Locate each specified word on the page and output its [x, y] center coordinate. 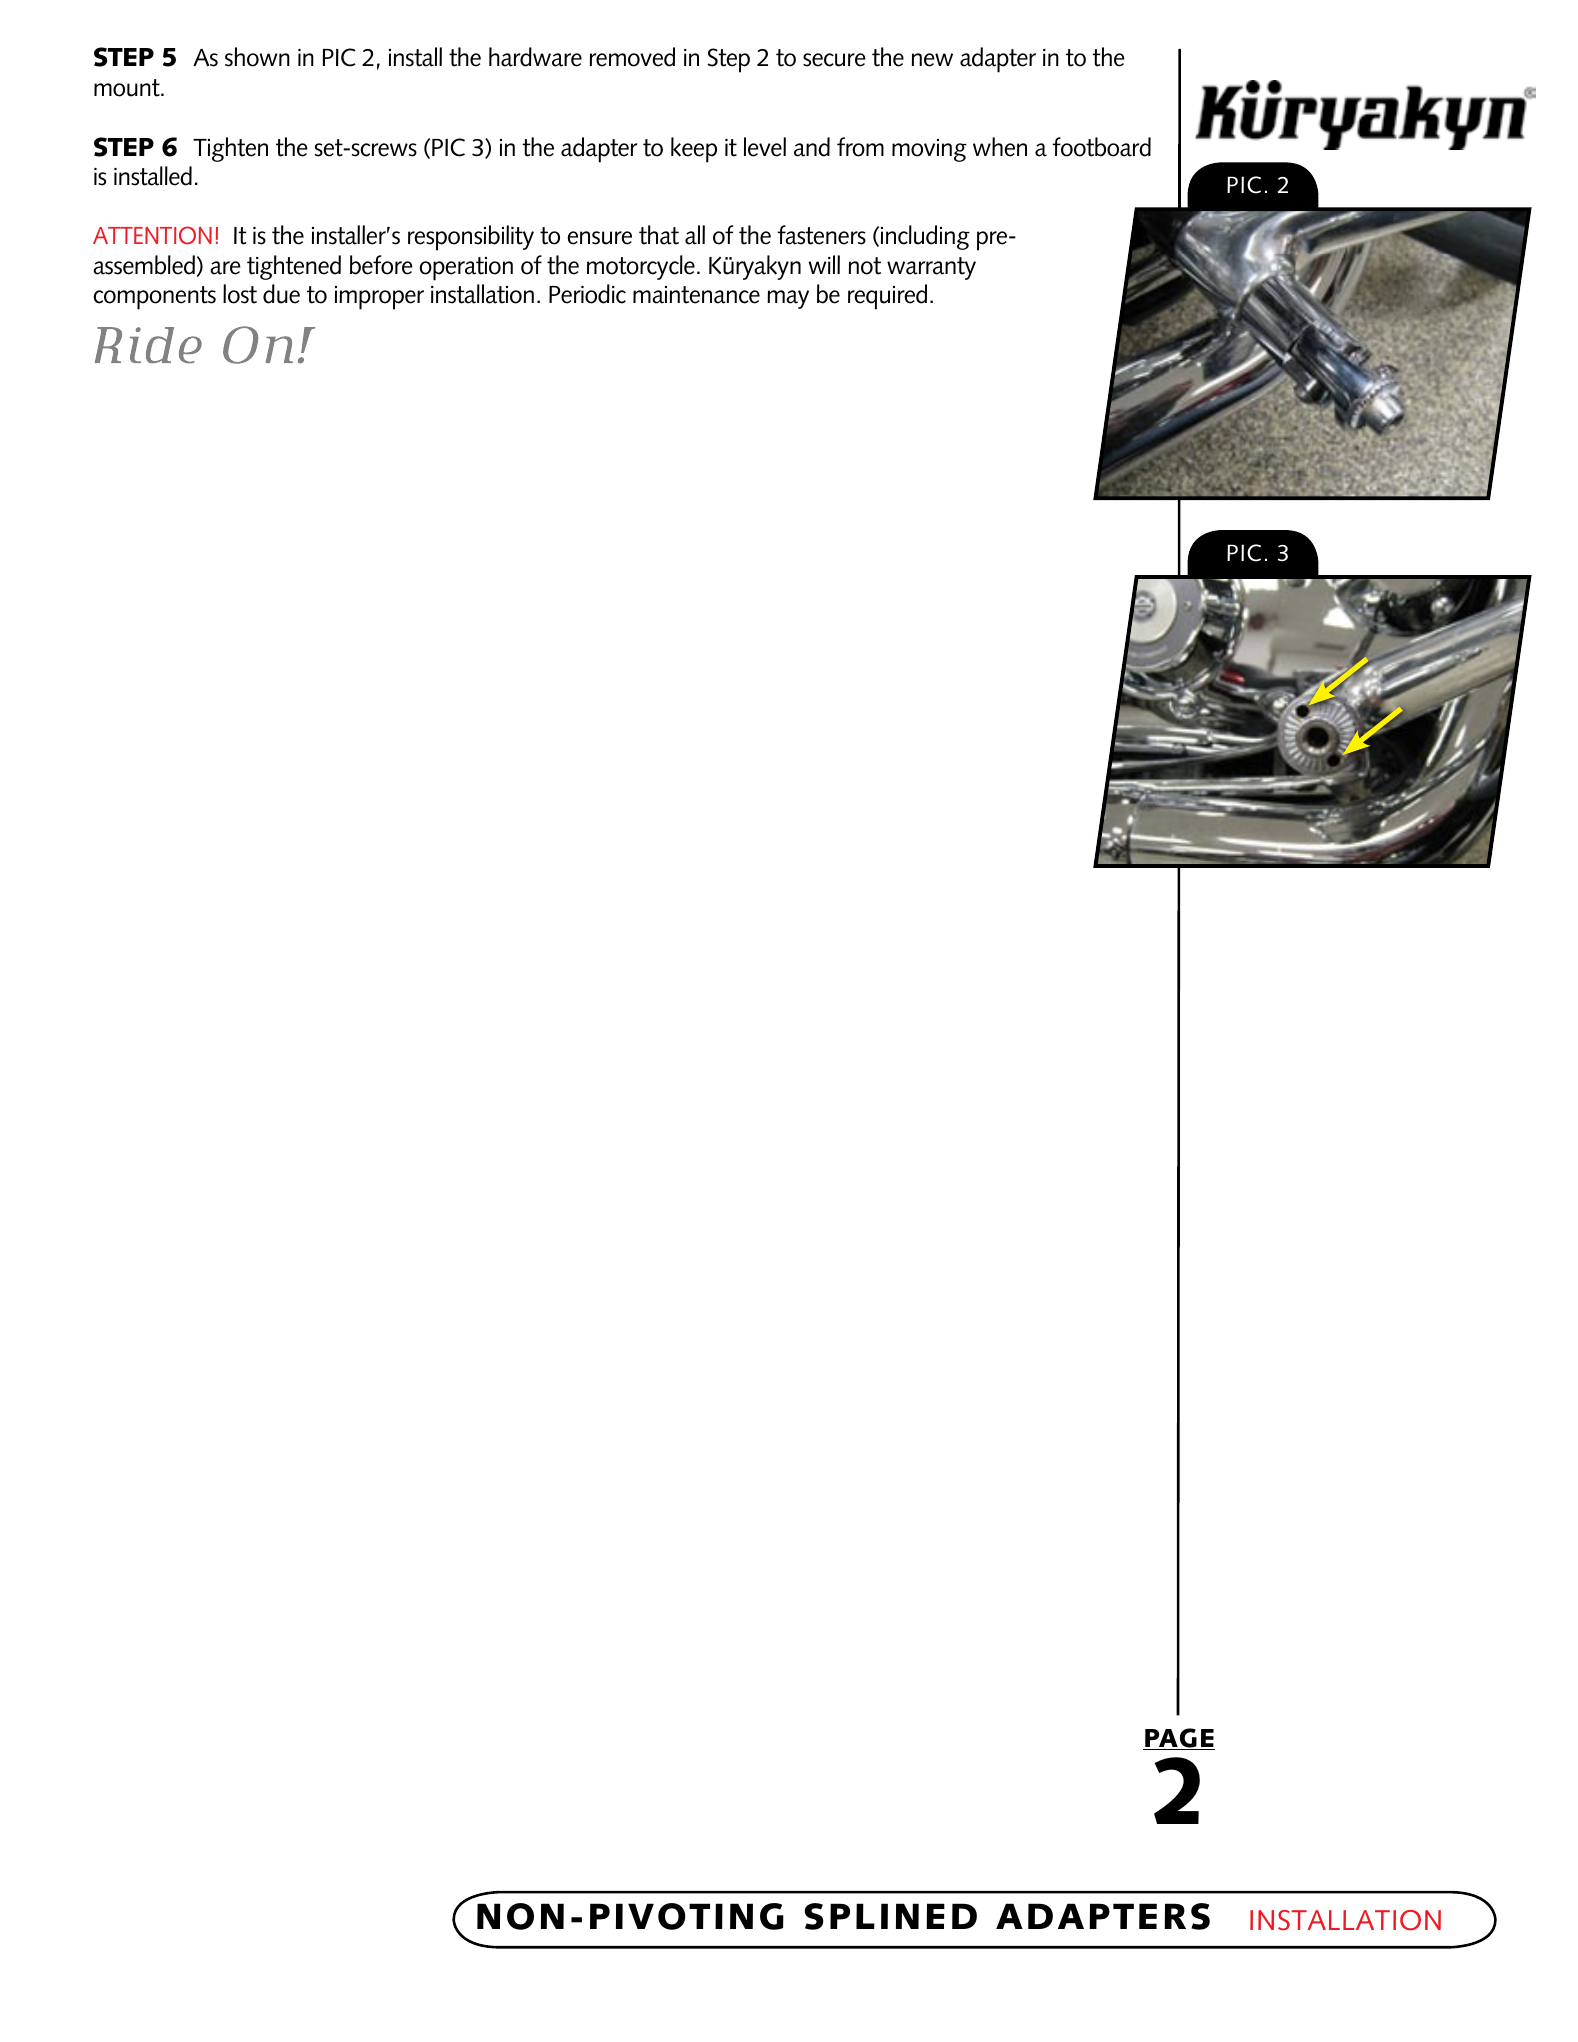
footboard [1101, 147]
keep [694, 150]
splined [891, 1916]
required [887, 297]
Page [1179, 1739]
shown [257, 57]
